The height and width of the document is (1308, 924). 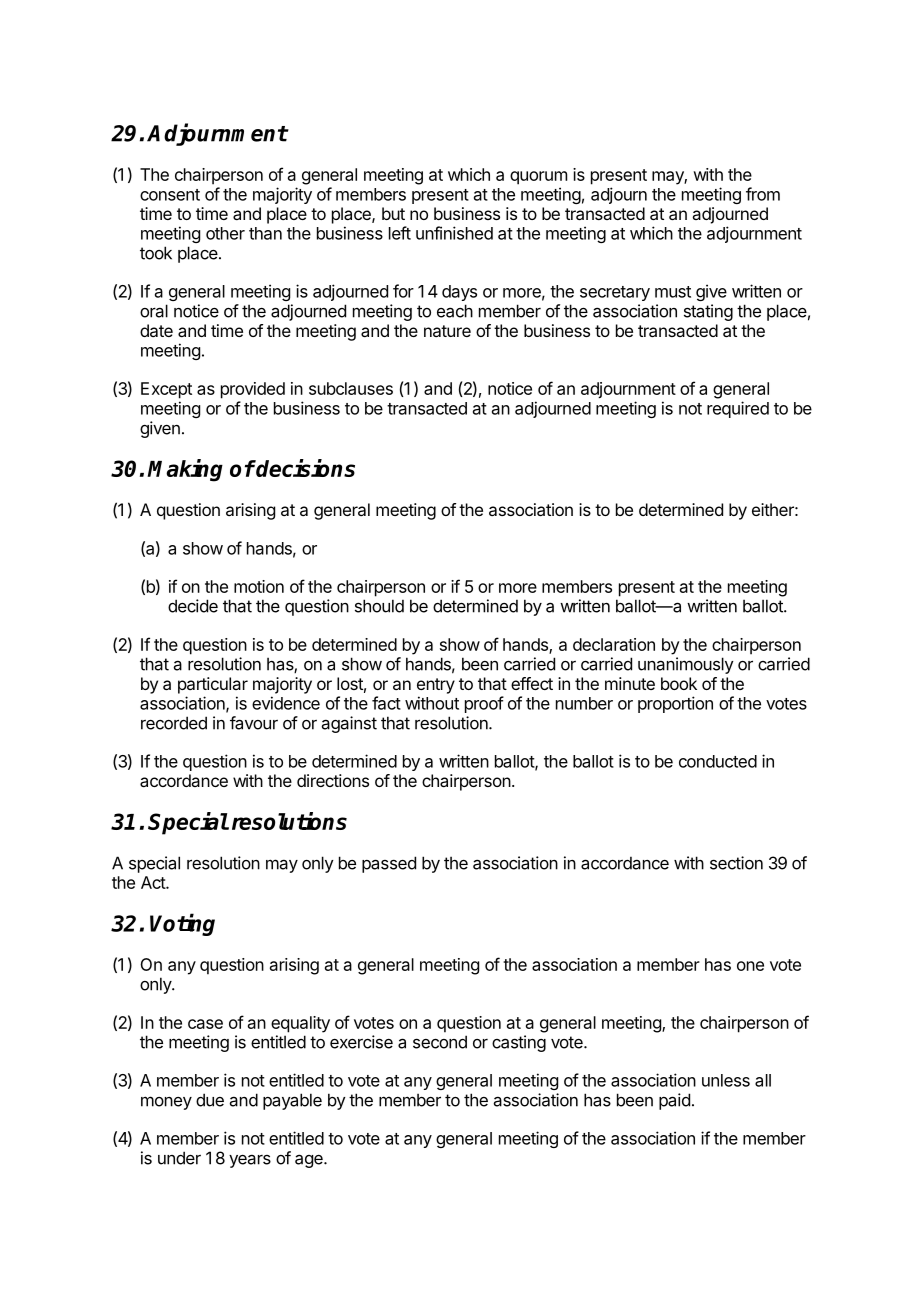 I want to click on particular, so click(x=213, y=685).
